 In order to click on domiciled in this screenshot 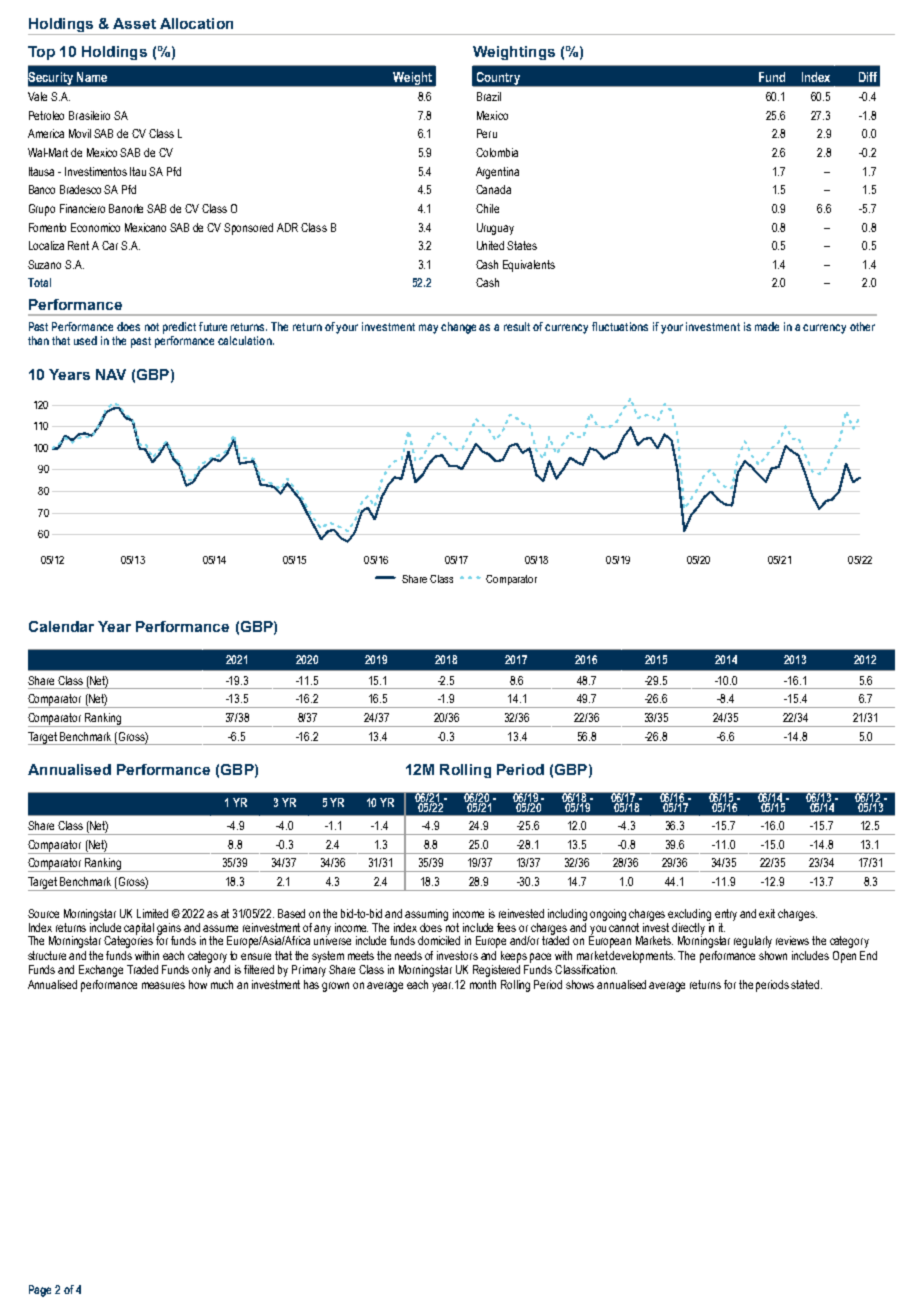, I will do `click(439, 940)`.
